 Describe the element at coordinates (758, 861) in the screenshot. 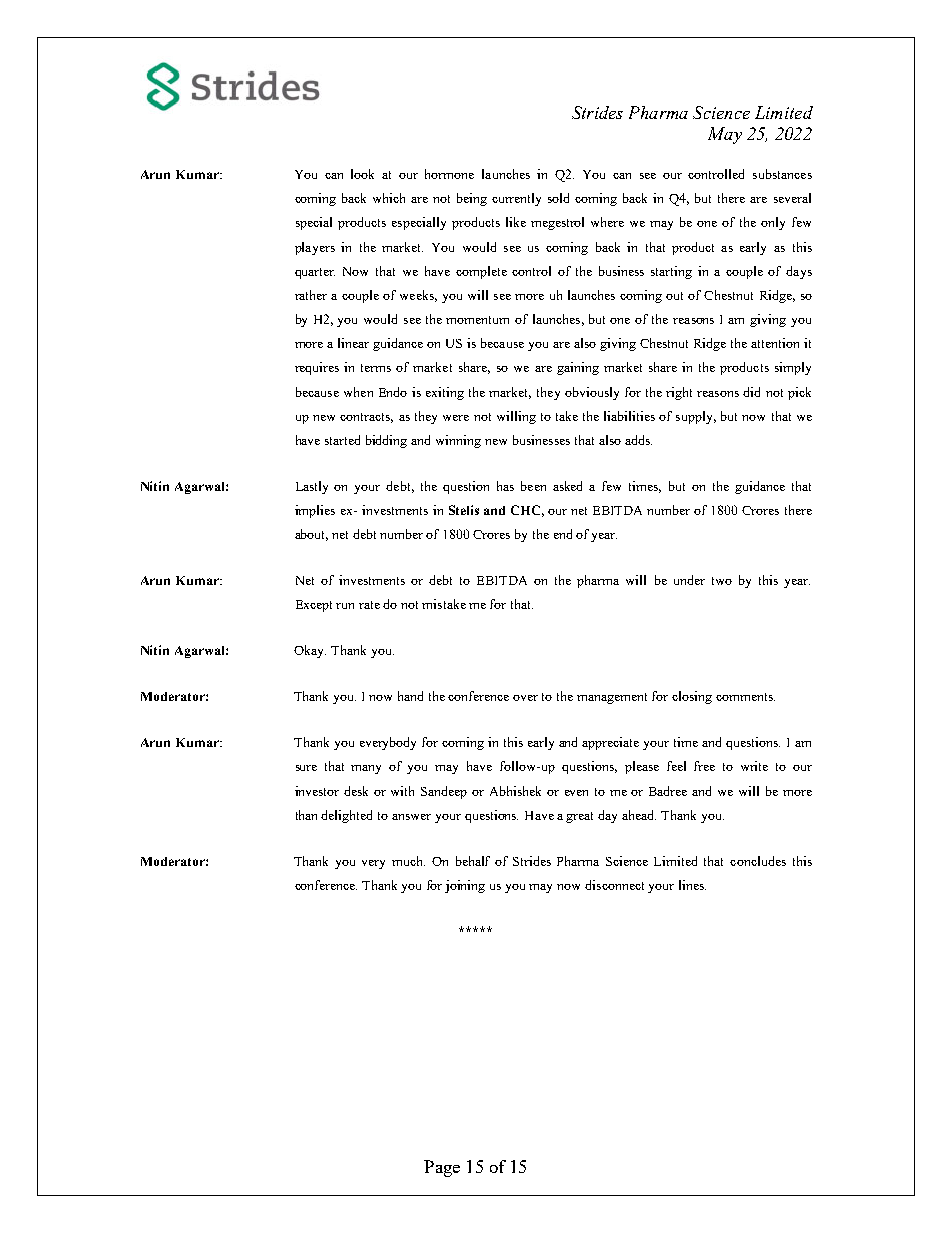

I see `concludes` at that location.
